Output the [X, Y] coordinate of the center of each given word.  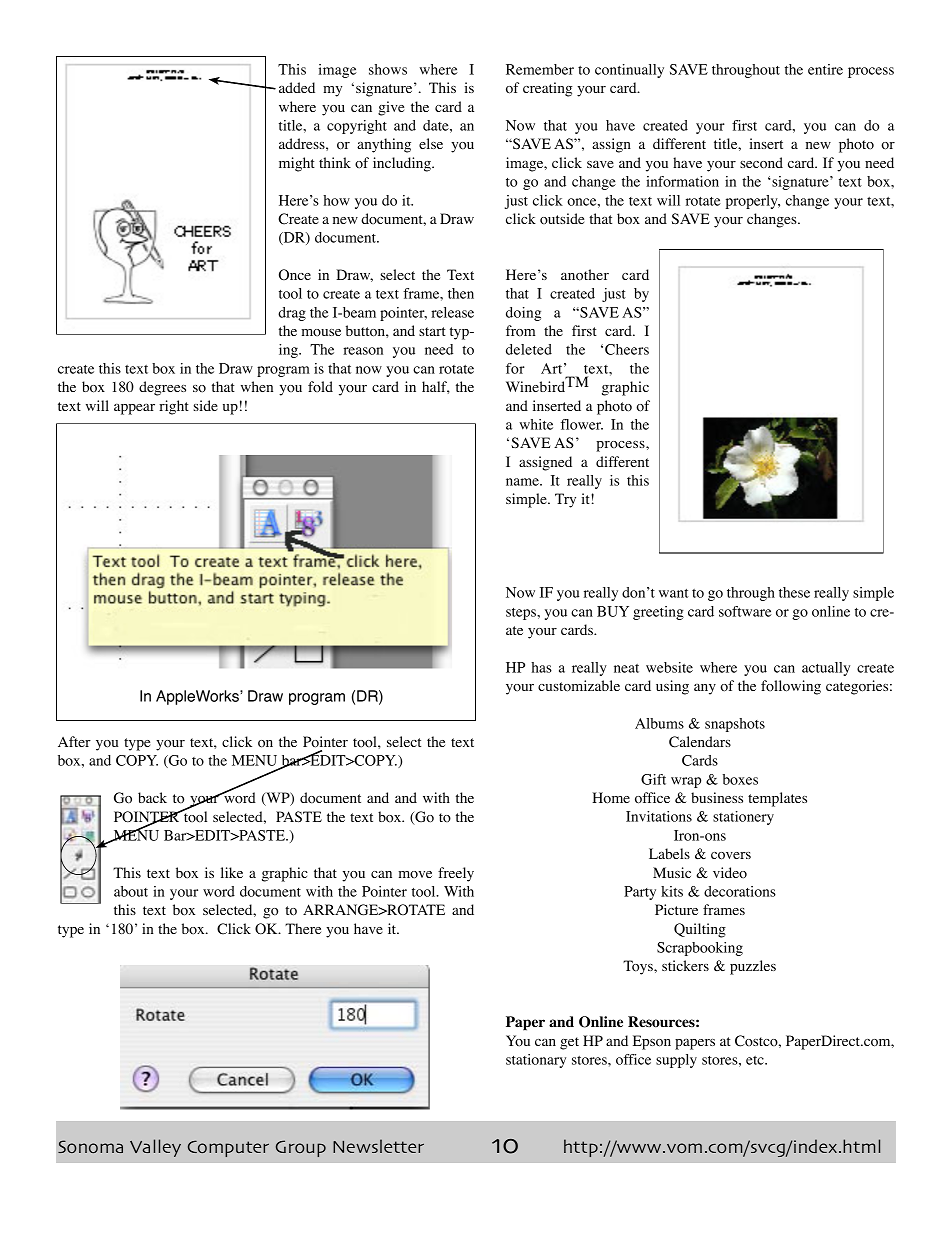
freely [456, 874]
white [536, 424]
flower [582, 424]
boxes [740, 779]
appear [134, 409]
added [297, 87]
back [152, 797]
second [761, 163]
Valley [155, 1148]
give [391, 108]
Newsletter [378, 1146]
